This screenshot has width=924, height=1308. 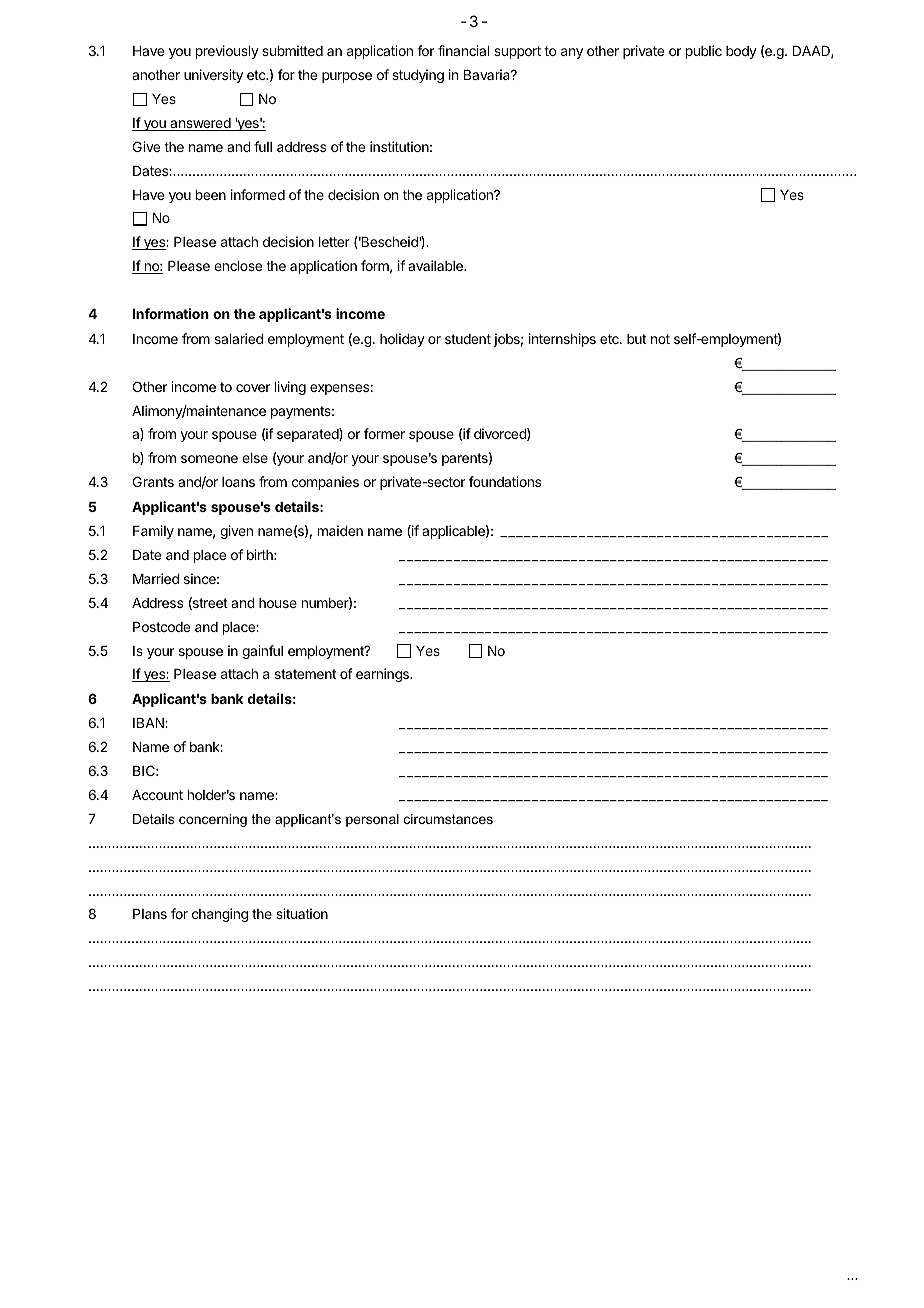 What do you see at coordinates (238, 482) in the screenshot?
I see `loans` at bounding box center [238, 482].
